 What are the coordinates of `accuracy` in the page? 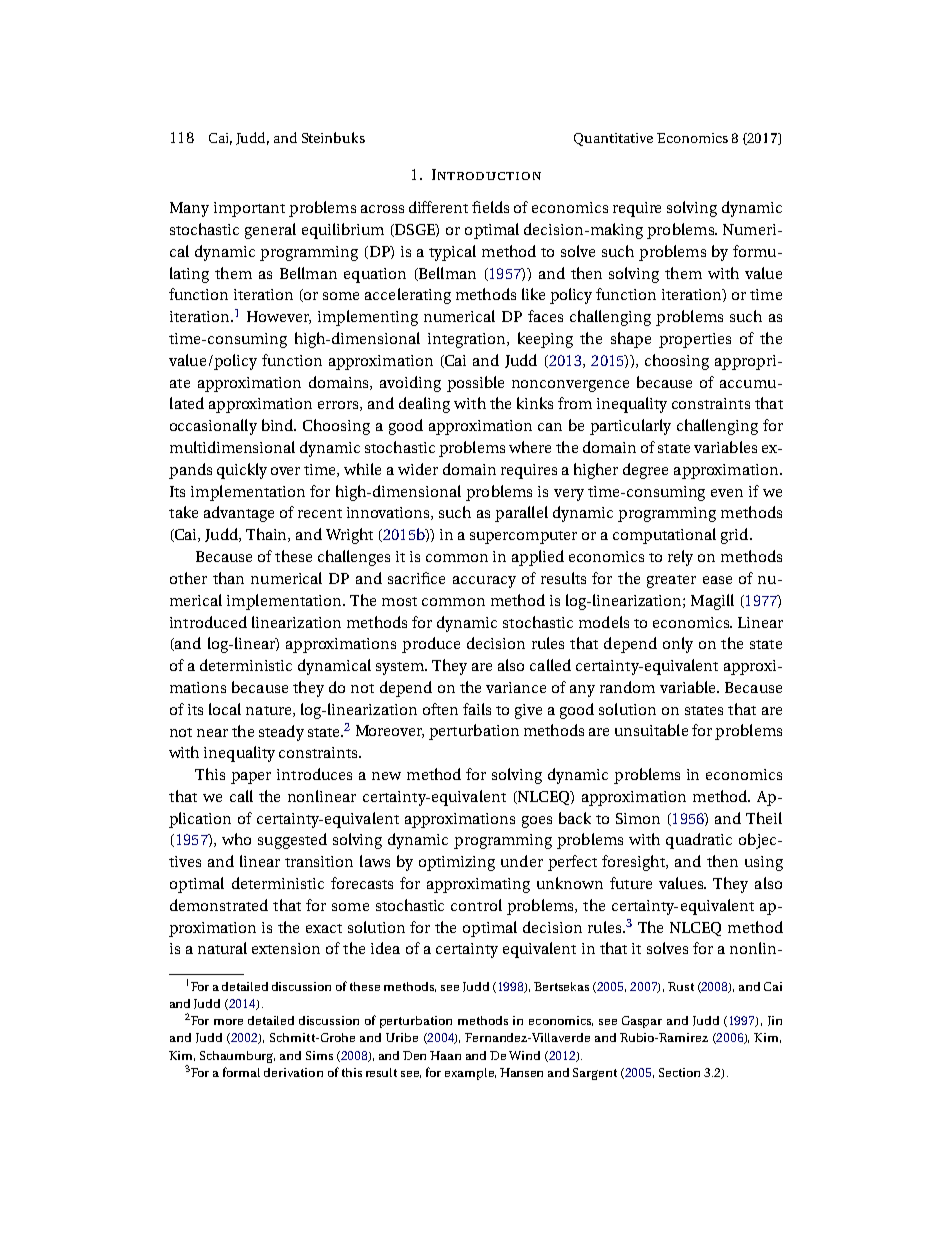 It's located at (484, 582).
